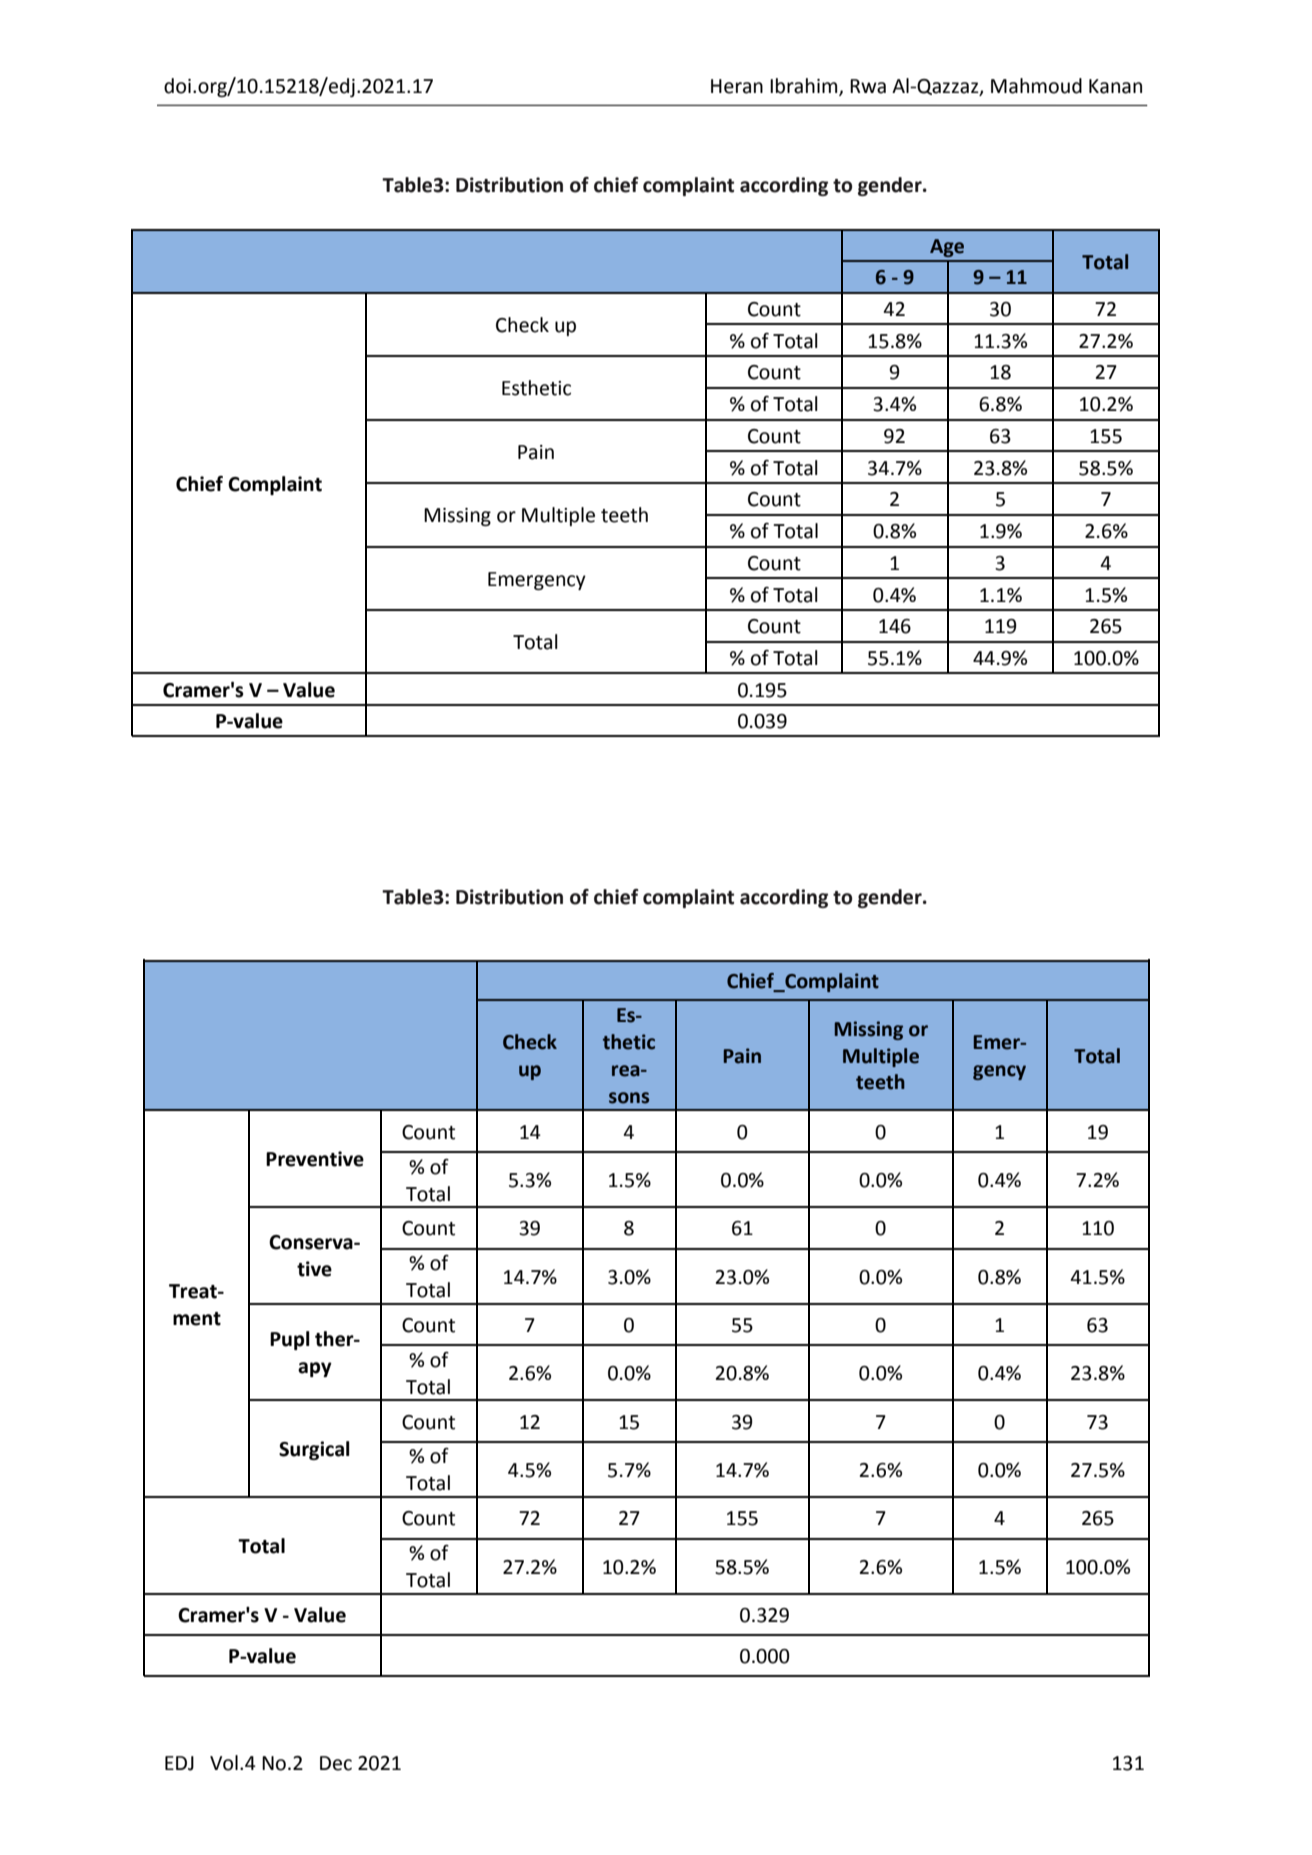 This screenshot has height=1855, width=1312. Describe the element at coordinates (947, 248) in the screenshot. I see `Age` at that location.
